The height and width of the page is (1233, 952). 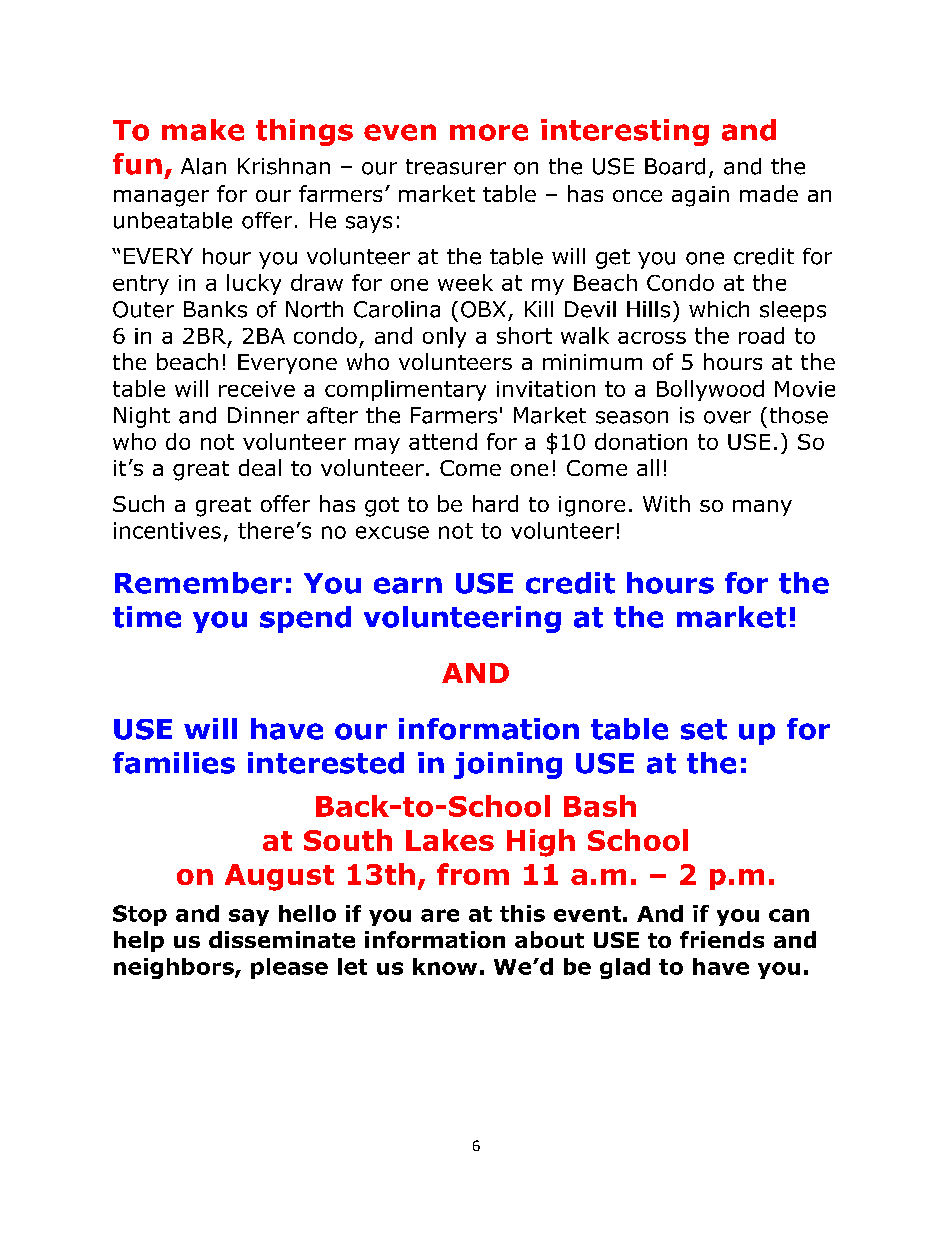 What do you see at coordinates (198, 583) in the page?
I see `Remember` at bounding box center [198, 583].
